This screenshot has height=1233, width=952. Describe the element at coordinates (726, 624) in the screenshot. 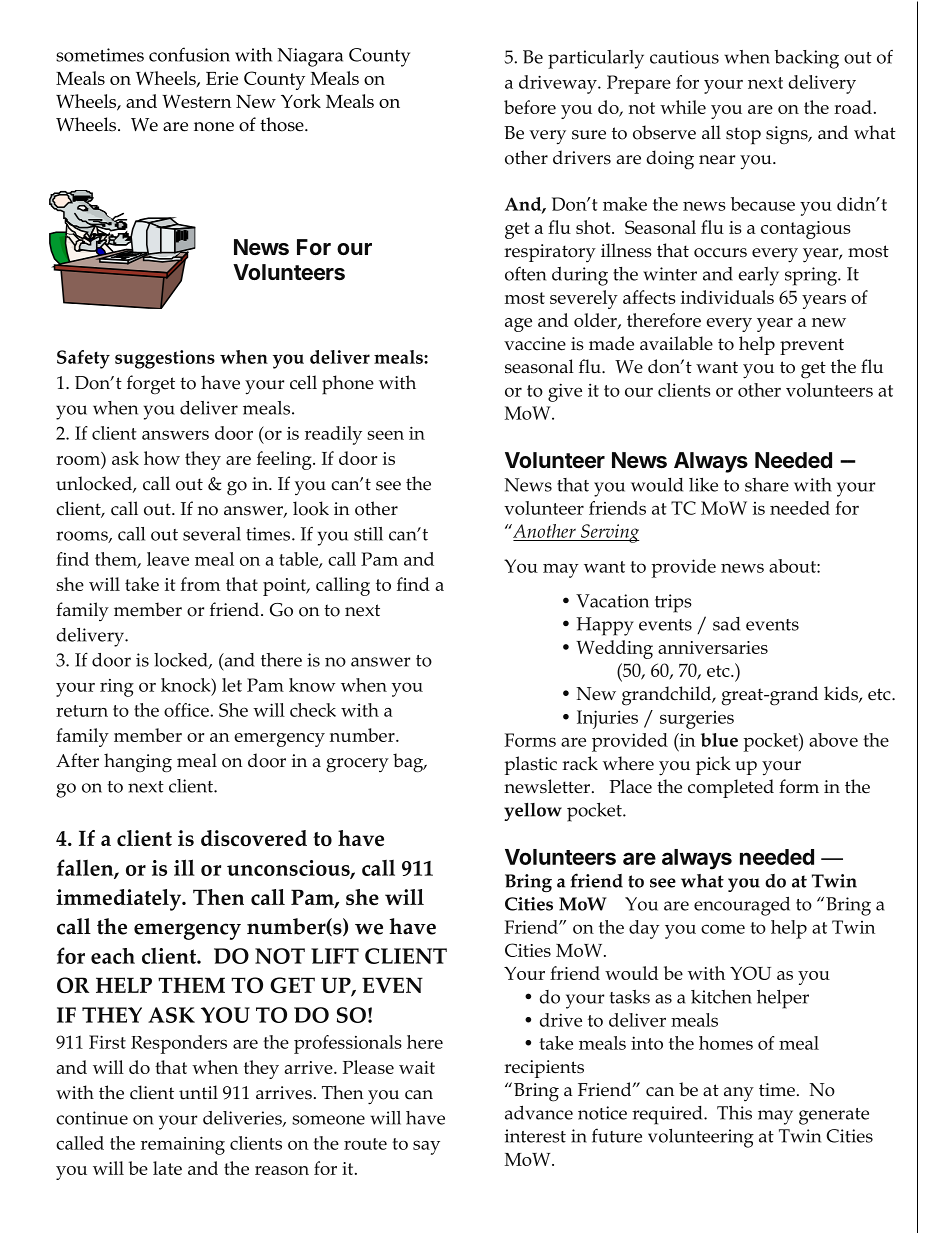

I see `sad` at that location.
